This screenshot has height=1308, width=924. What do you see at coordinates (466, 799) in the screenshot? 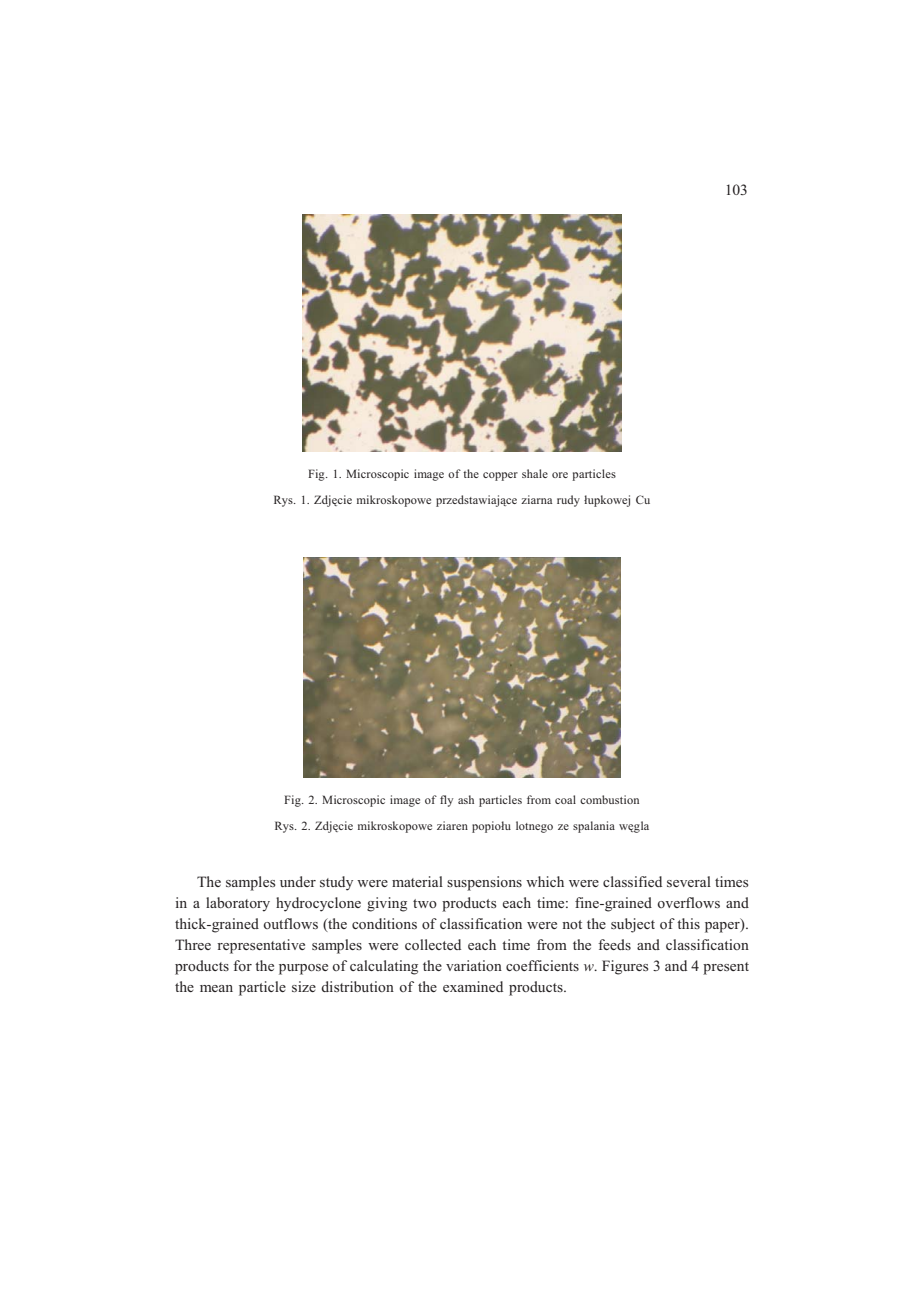
I see `ash` at bounding box center [466, 799].
